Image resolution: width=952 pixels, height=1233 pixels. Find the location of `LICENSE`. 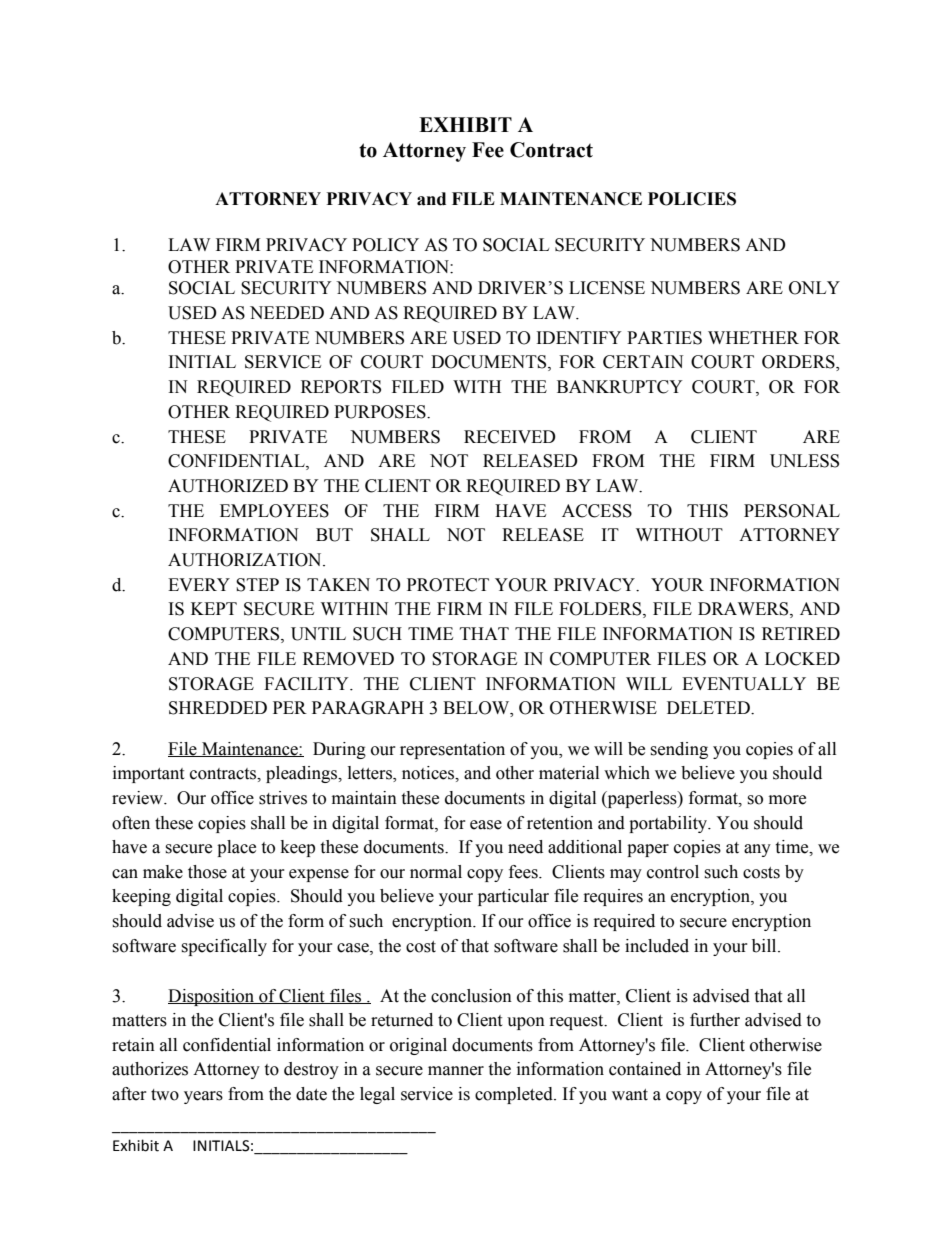

LICENSE is located at coordinates (607, 288).
